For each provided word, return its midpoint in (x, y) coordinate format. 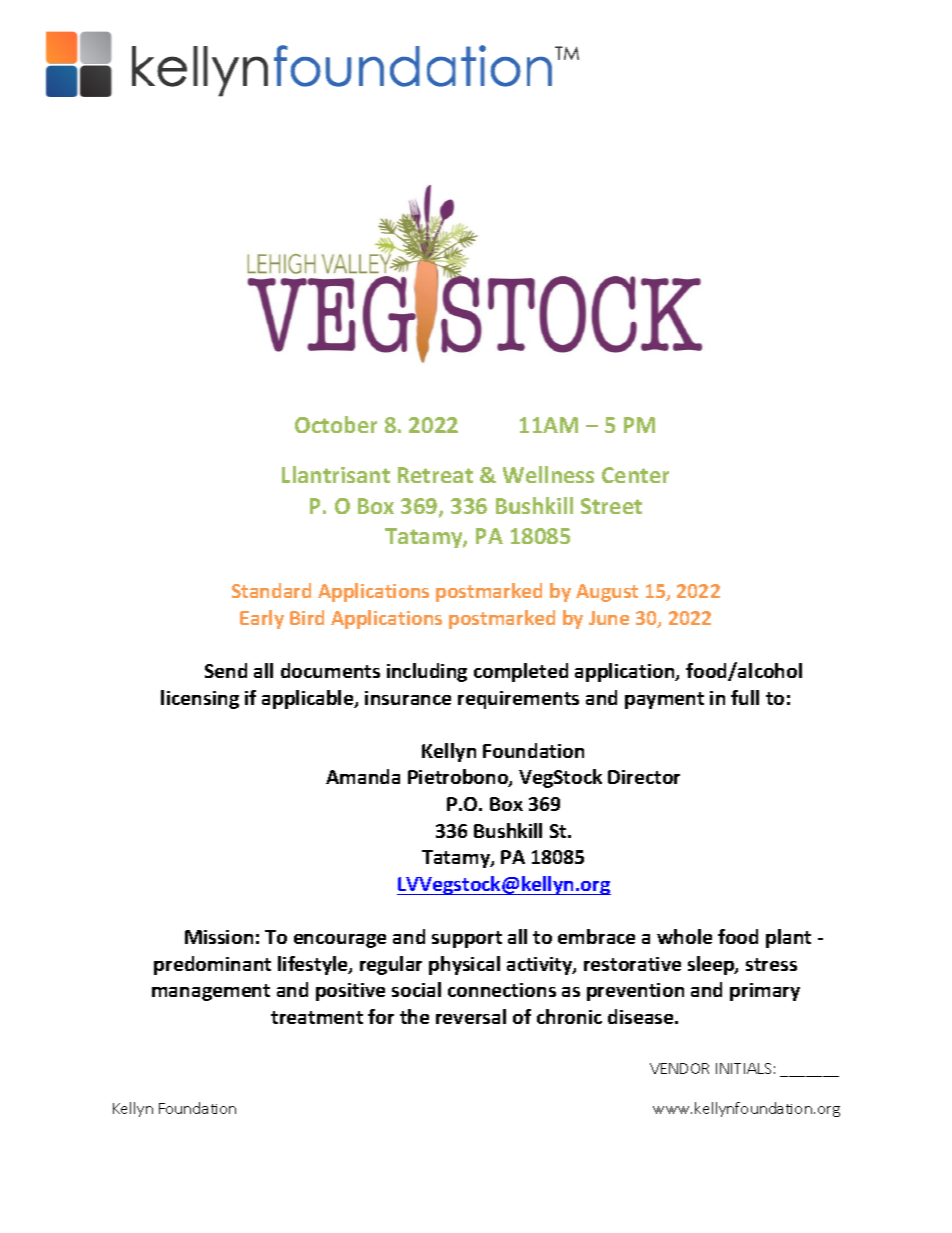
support (467, 939)
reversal (471, 1016)
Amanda (363, 776)
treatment (317, 1017)
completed (521, 672)
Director (644, 777)
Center (635, 475)
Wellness (548, 474)
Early (262, 619)
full (745, 697)
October (336, 424)
